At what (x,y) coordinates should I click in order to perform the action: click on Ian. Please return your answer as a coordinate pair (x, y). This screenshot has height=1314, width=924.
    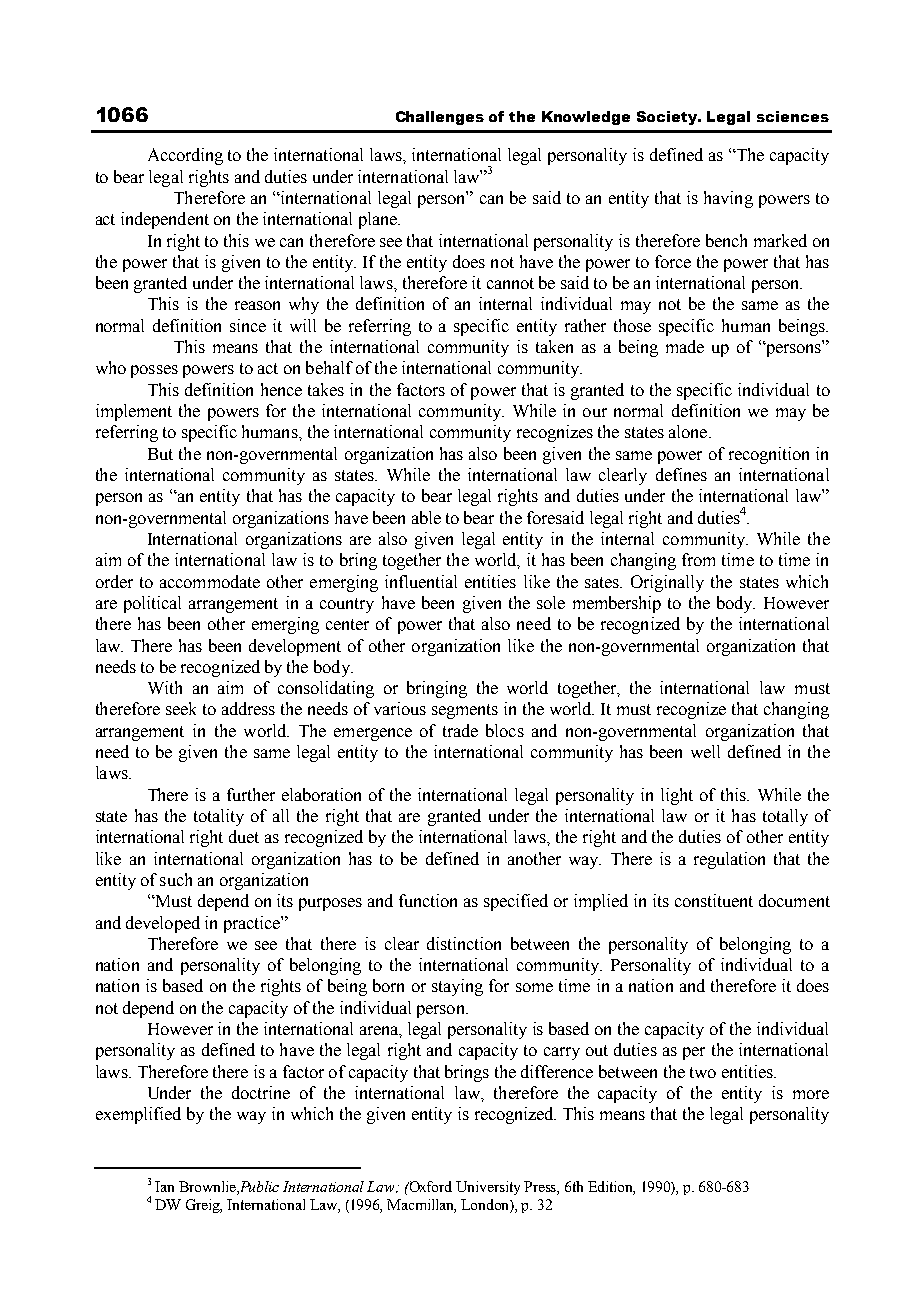
    Looking at the image, I should click on (164, 1186).
